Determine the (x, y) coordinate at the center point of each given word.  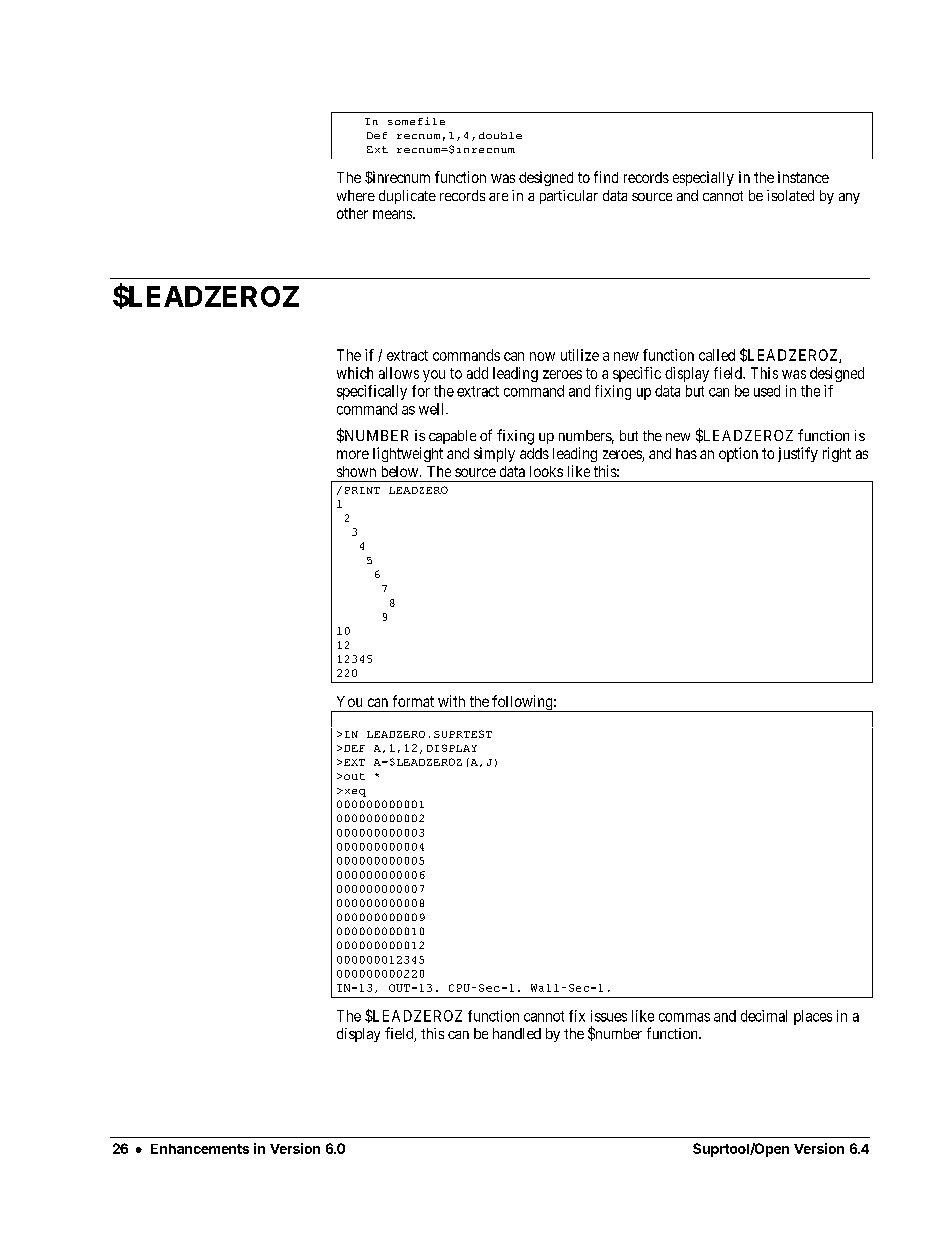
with (451, 701)
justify (798, 454)
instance (803, 177)
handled (517, 1033)
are (498, 197)
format (413, 701)
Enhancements (200, 1149)
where (356, 195)
